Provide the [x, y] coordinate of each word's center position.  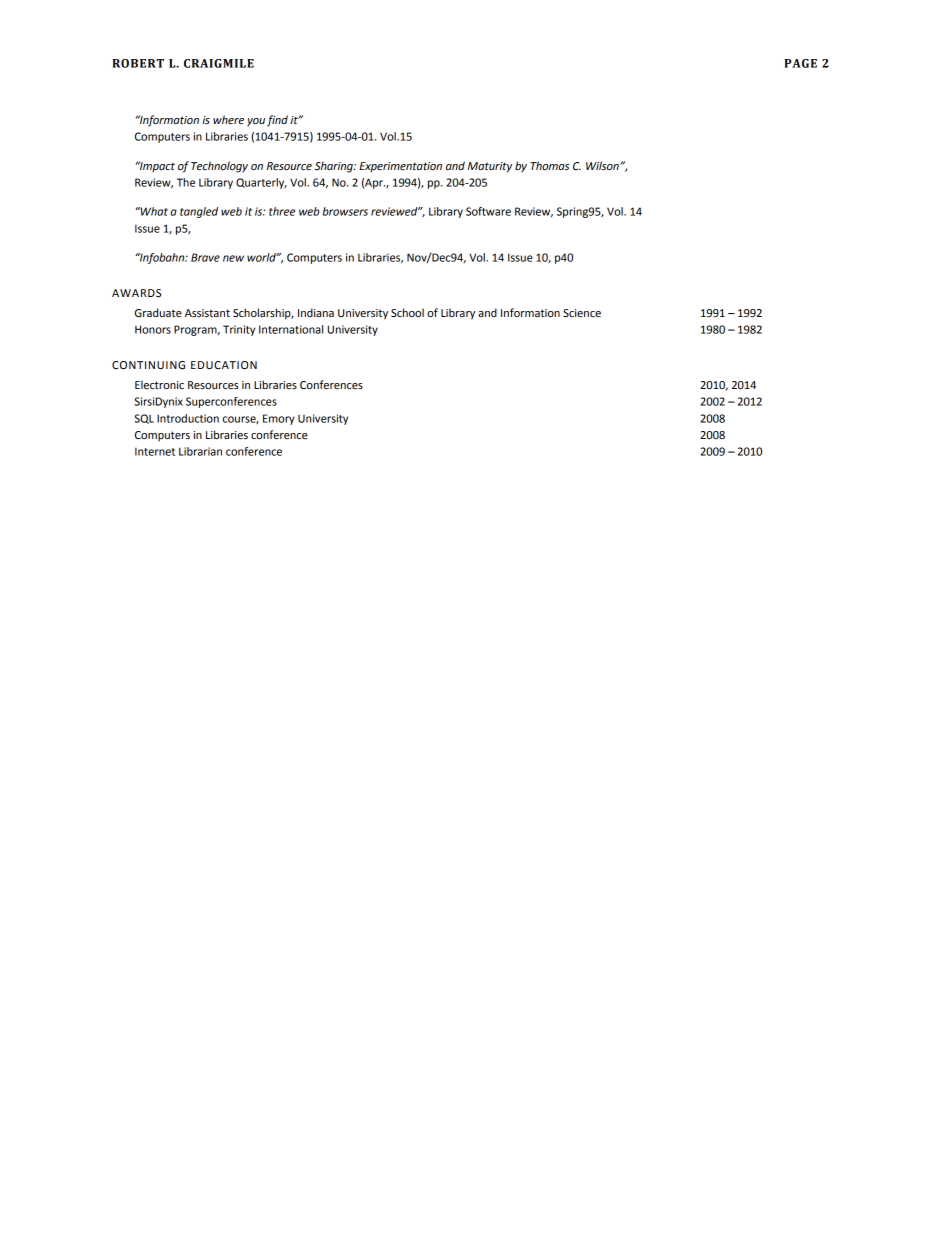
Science [582, 313]
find [277, 121]
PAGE [800, 63]
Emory [279, 419]
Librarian [200, 451]
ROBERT [138, 63]
